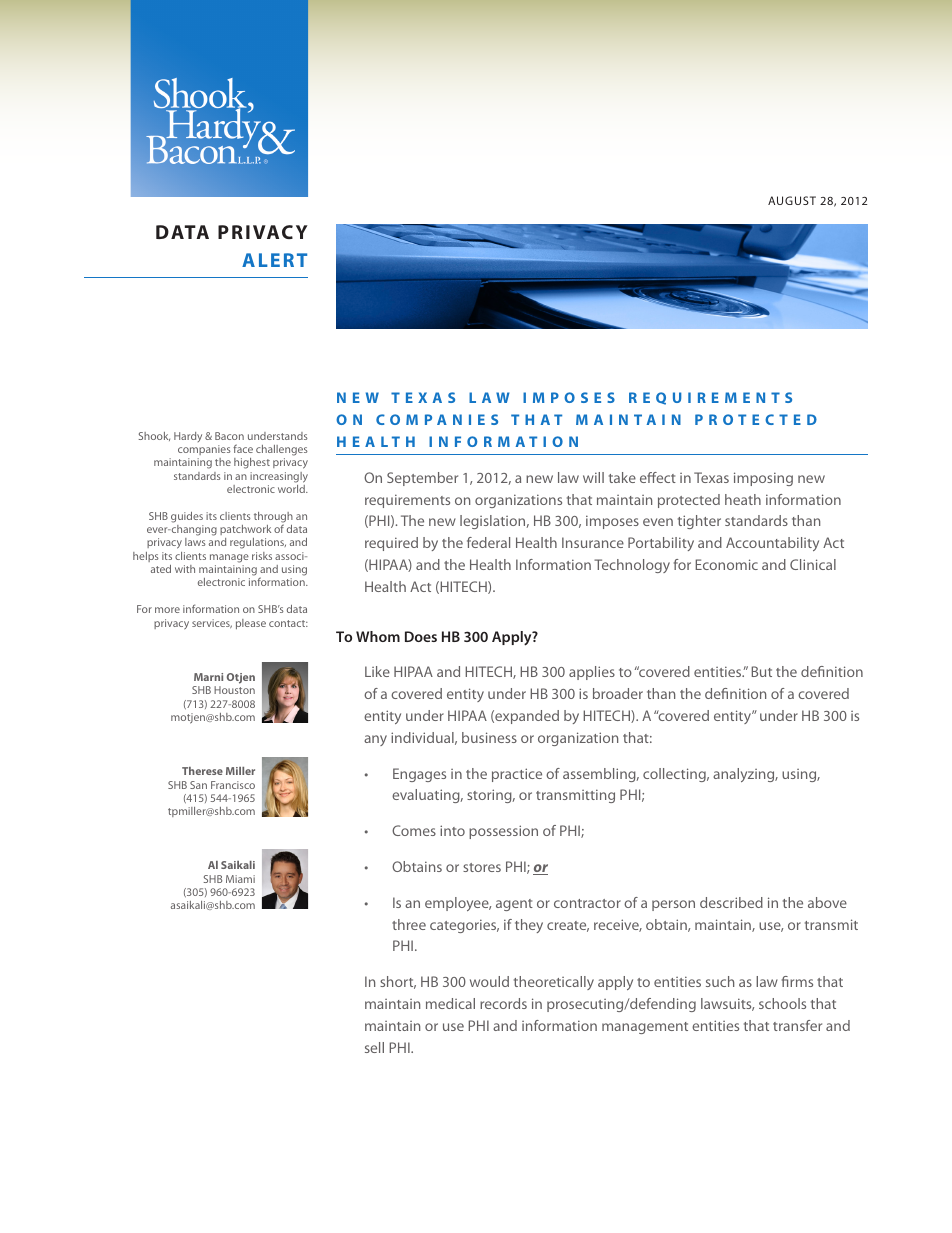 The height and width of the screenshot is (1233, 952). What do you see at coordinates (422, 479) in the screenshot?
I see `September` at bounding box center [422, 479].
